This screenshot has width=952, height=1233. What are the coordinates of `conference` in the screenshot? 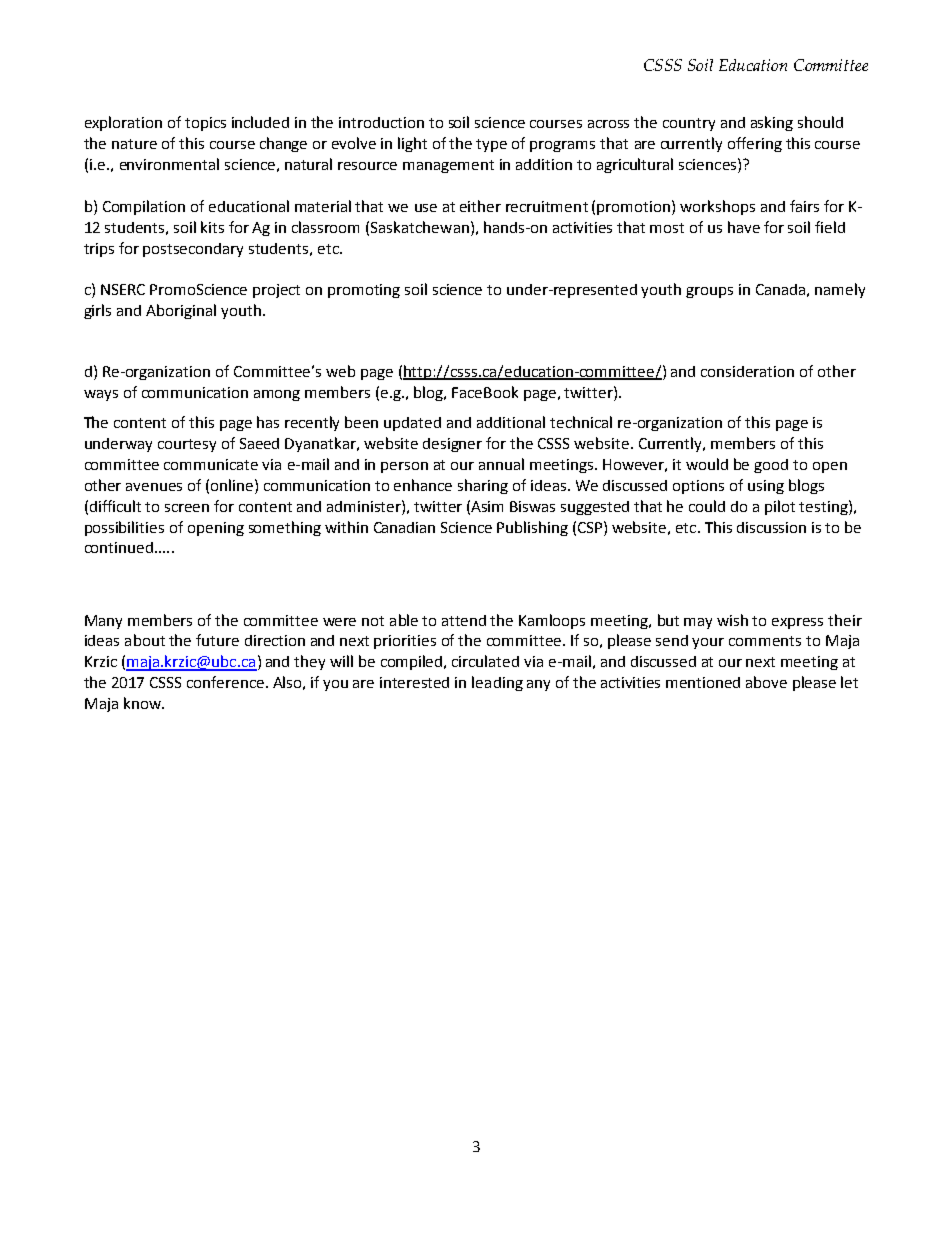 It's located at (225, 682).
